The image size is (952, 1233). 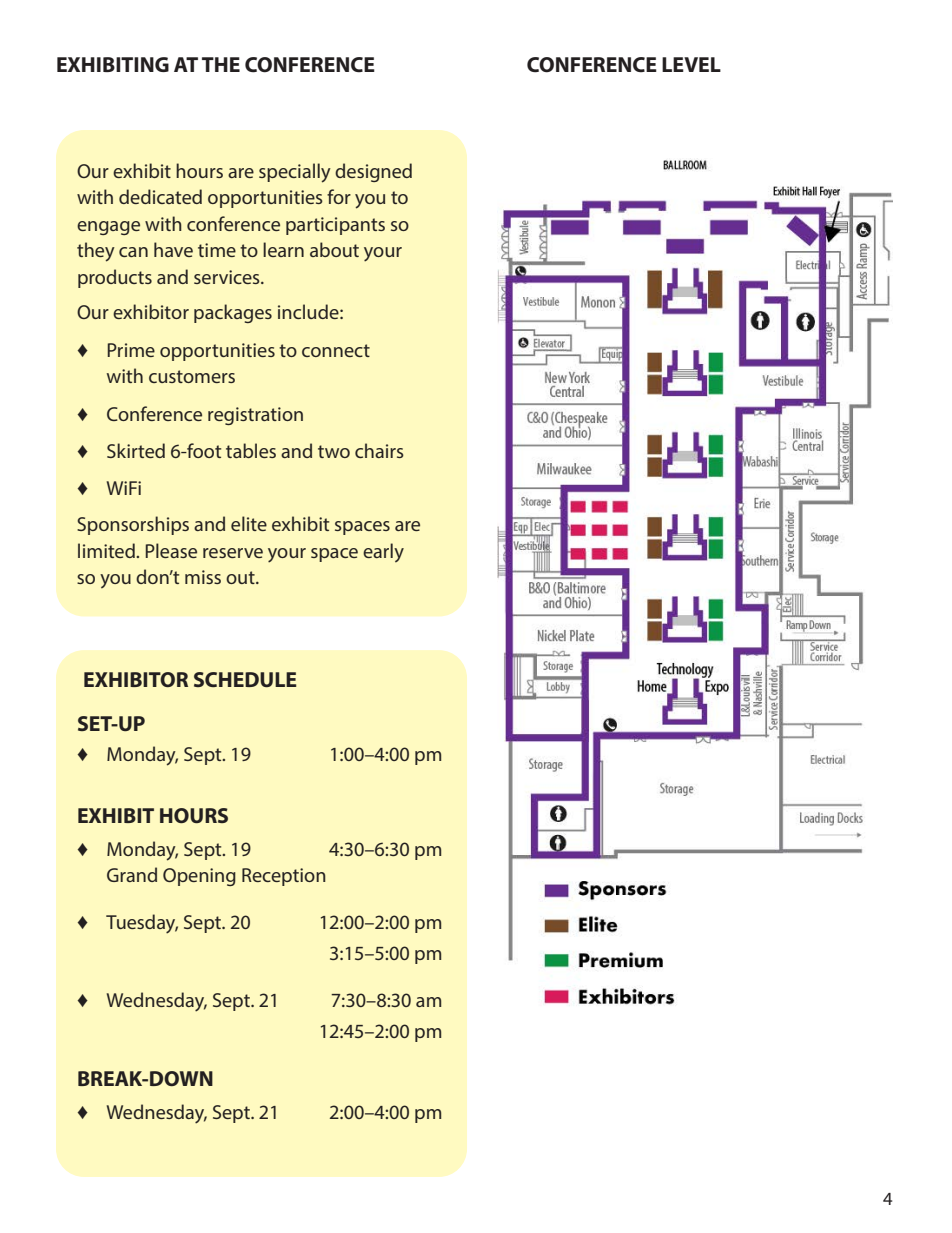 What do you see at coordinates (160, 196) in the screenshot?
I see `dedicated` at bounding box center [160, 196].
